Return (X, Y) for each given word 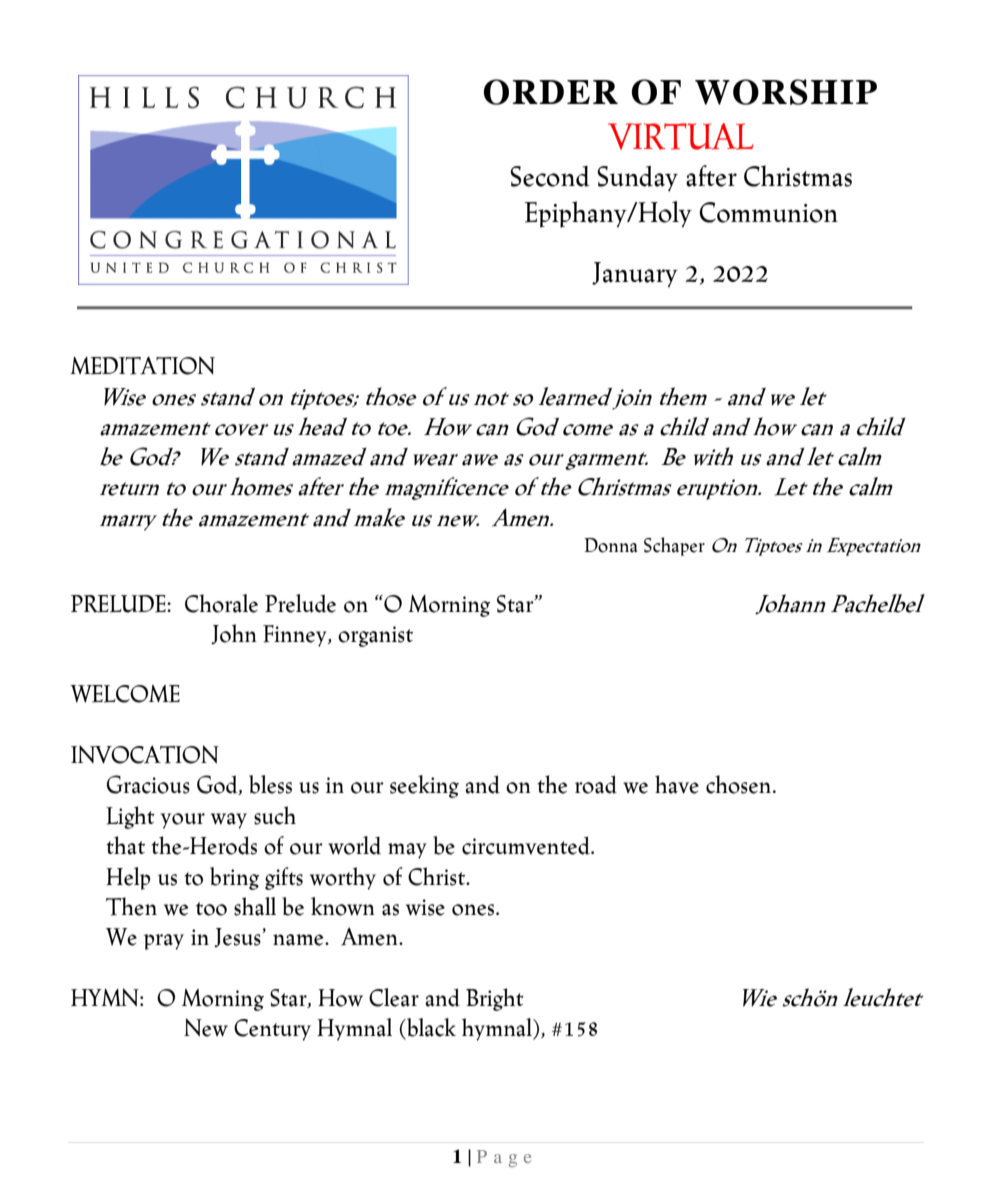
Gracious (148, 784)
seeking (424, 786)
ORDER (550, 92)
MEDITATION (142, 365)
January (635, 274)
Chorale (221, 603)
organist (375, 636)
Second (550, 176)
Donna (610, 545)
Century (272, 1030)
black (430, 1028)
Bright (495, 999)
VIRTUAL (680, 136)
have (677, 784)
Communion (768, 212)
